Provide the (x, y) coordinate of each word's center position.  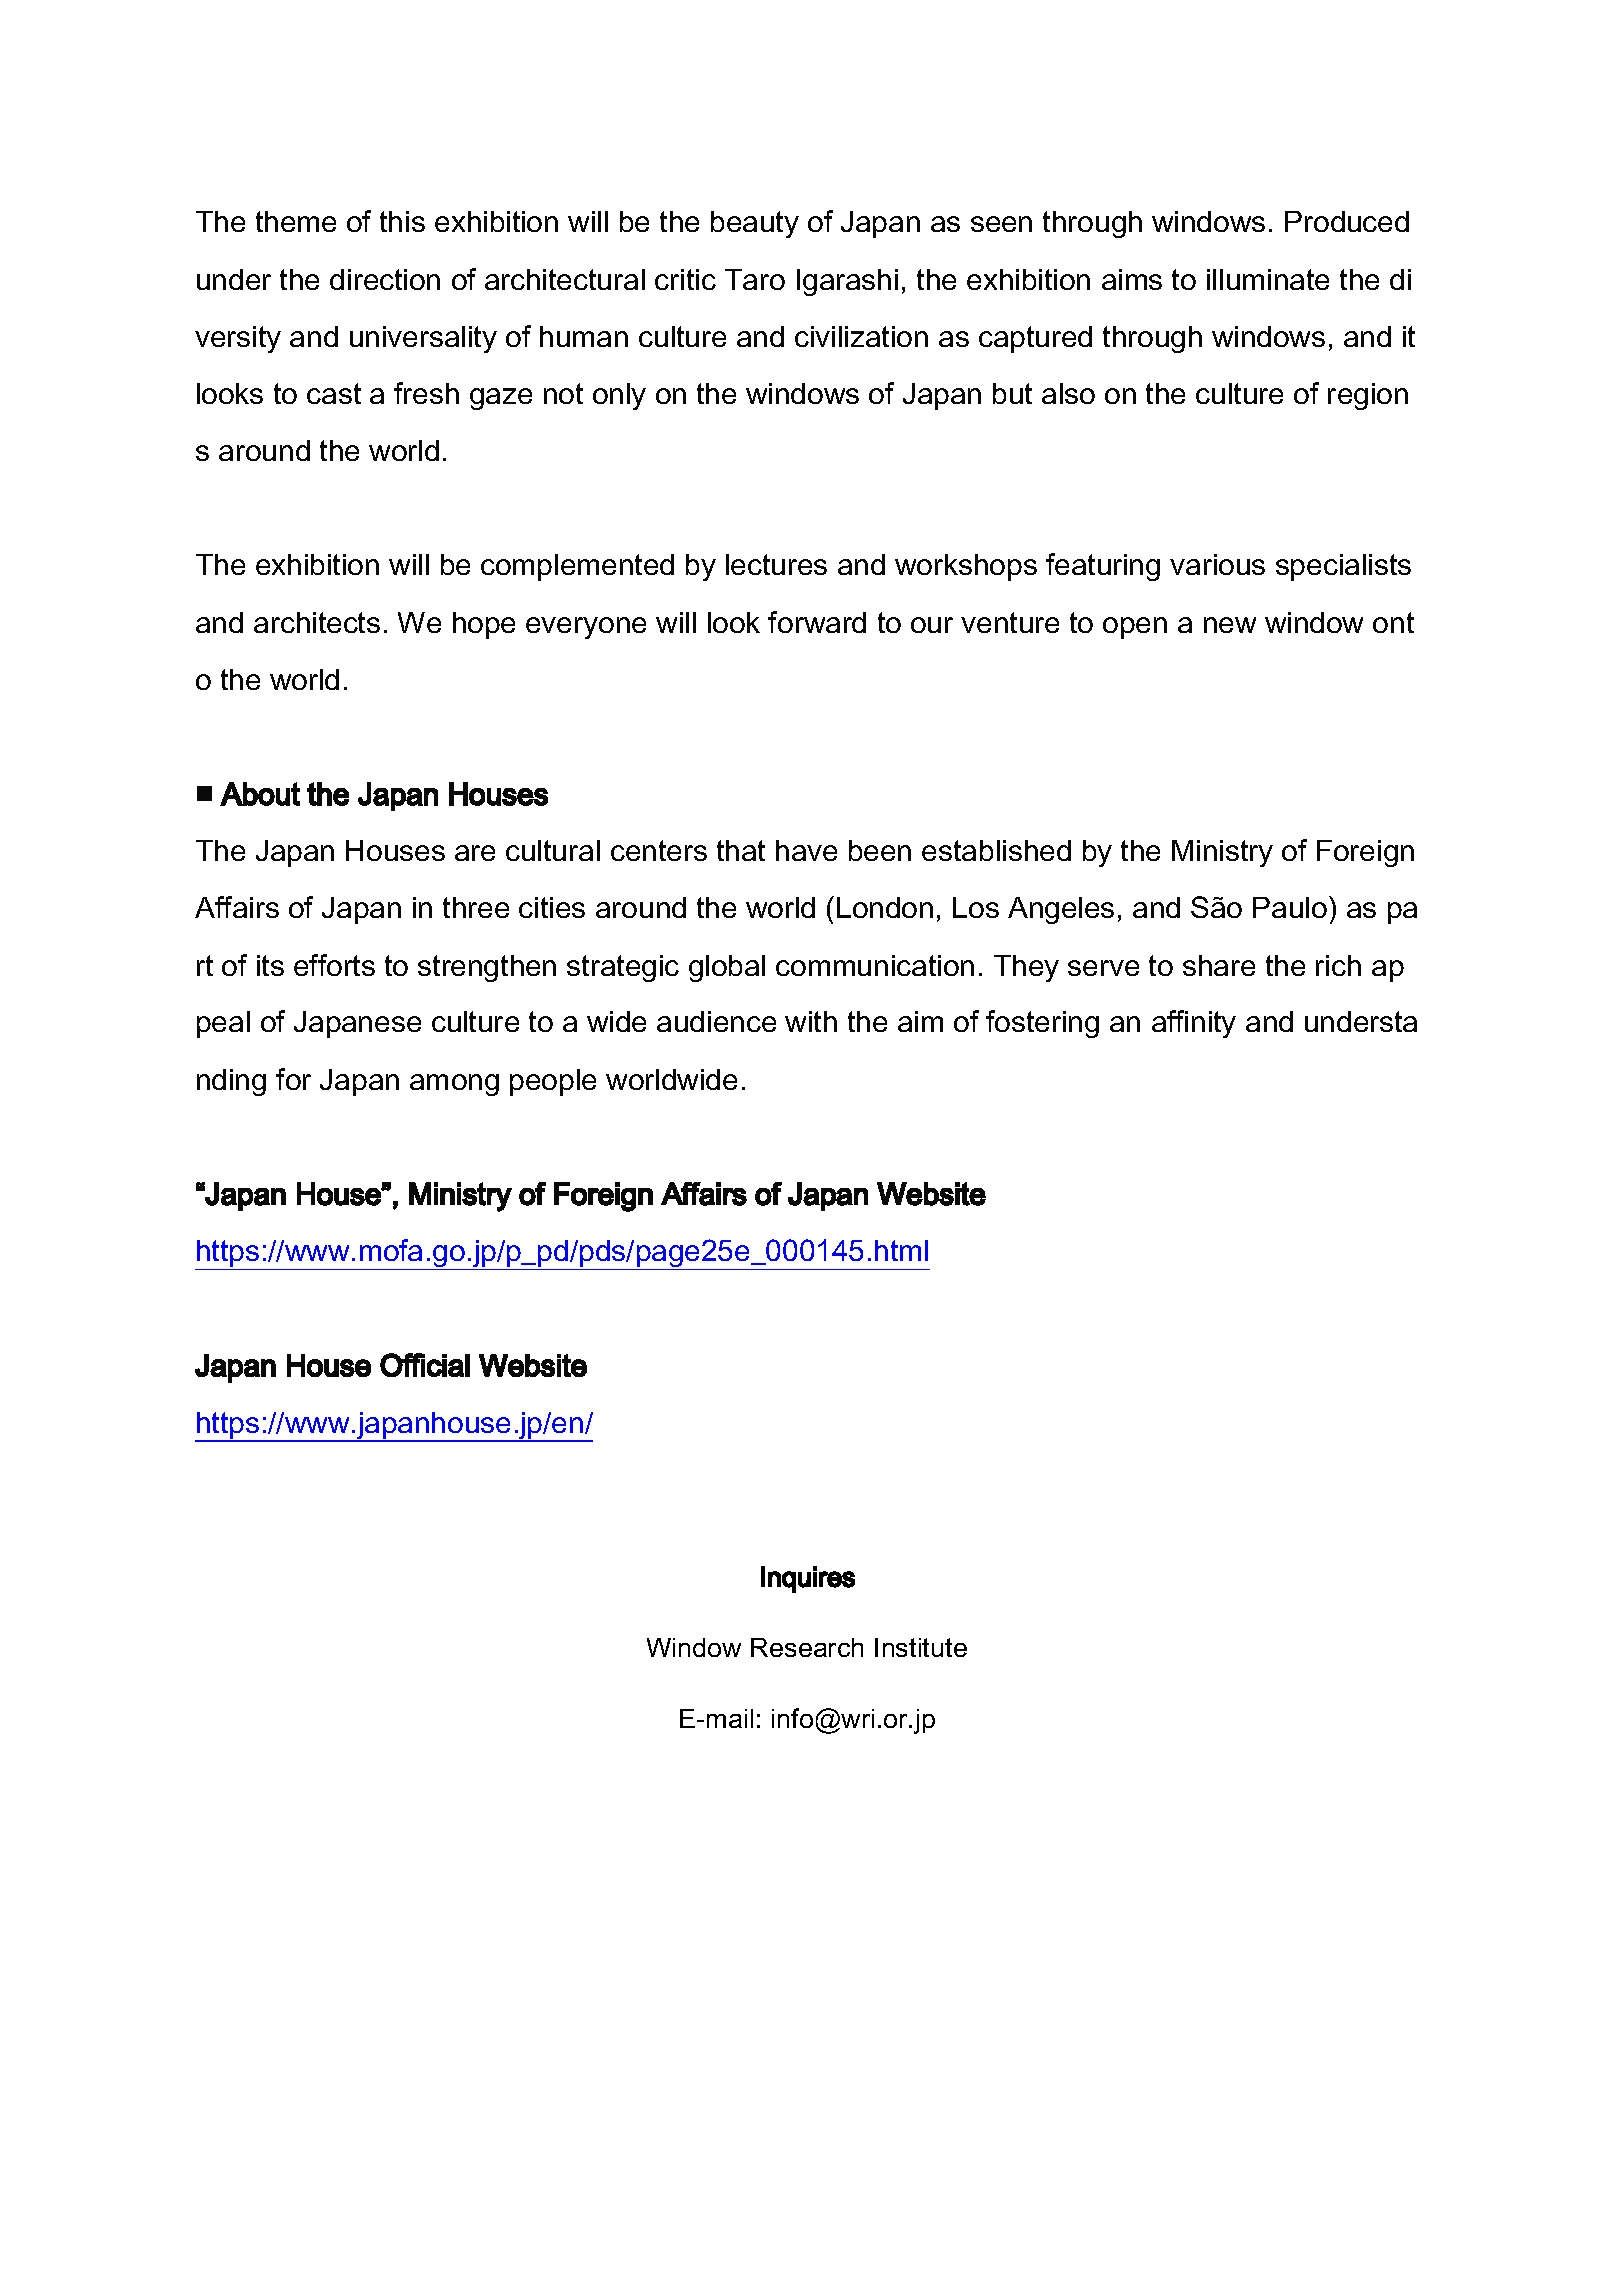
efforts (334, 965)
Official (425, 1365)
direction (385, 279)
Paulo (1291, 907)
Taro (755, 279)
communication (875, 965)
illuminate (1268, 279)
